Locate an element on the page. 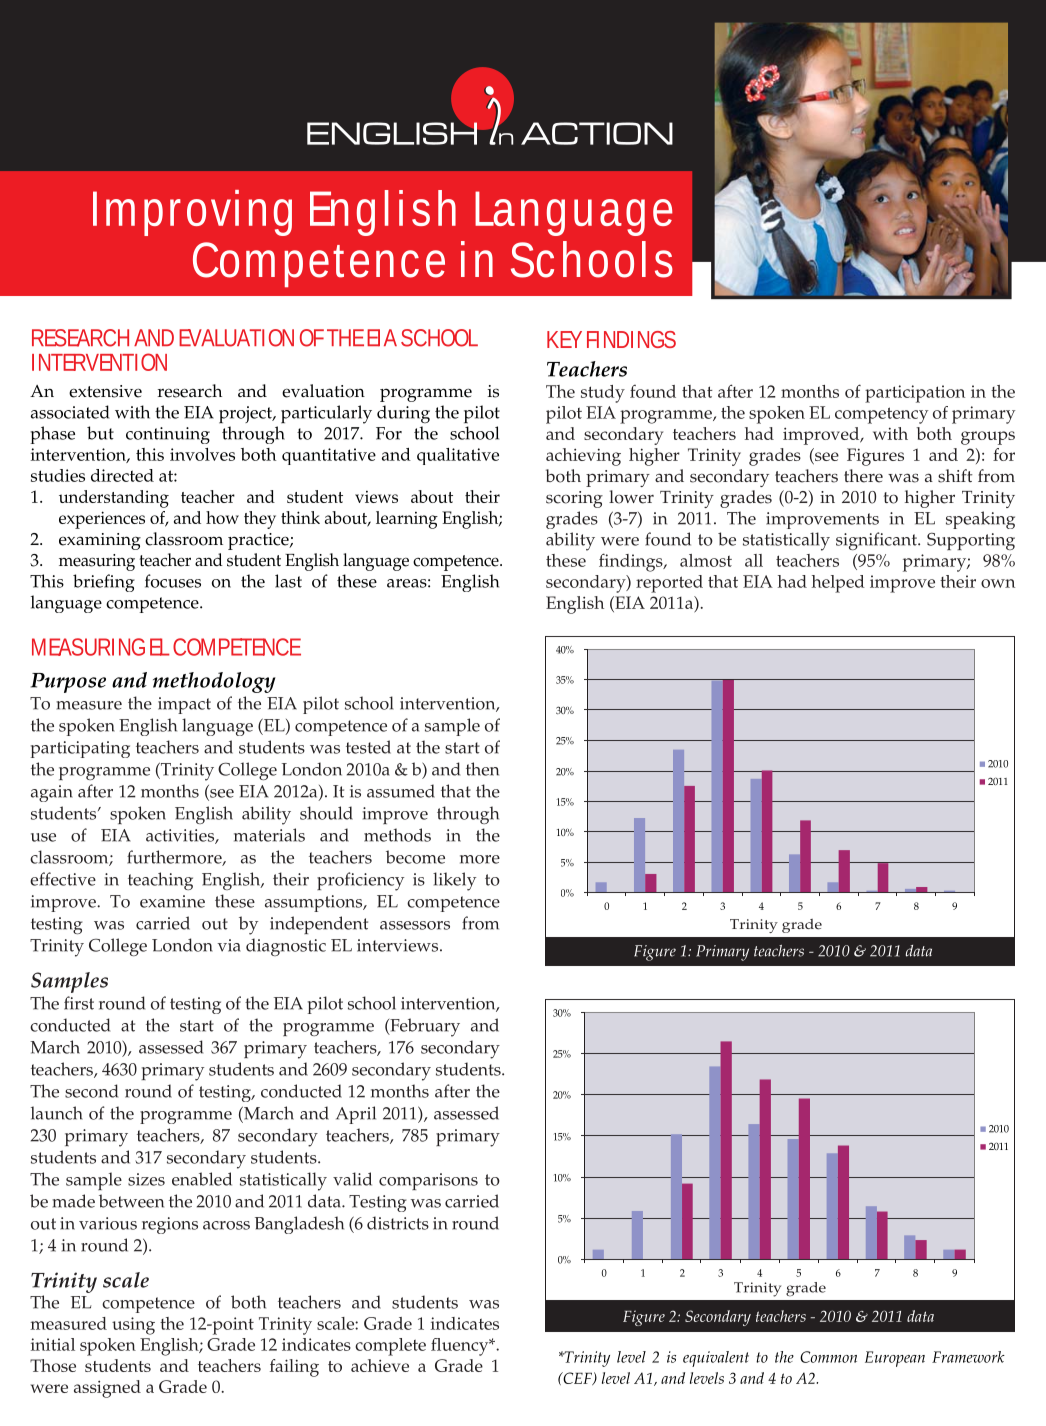 The width and height of the page is (1046, 1426). European is located at coordinates (895, 1359).
